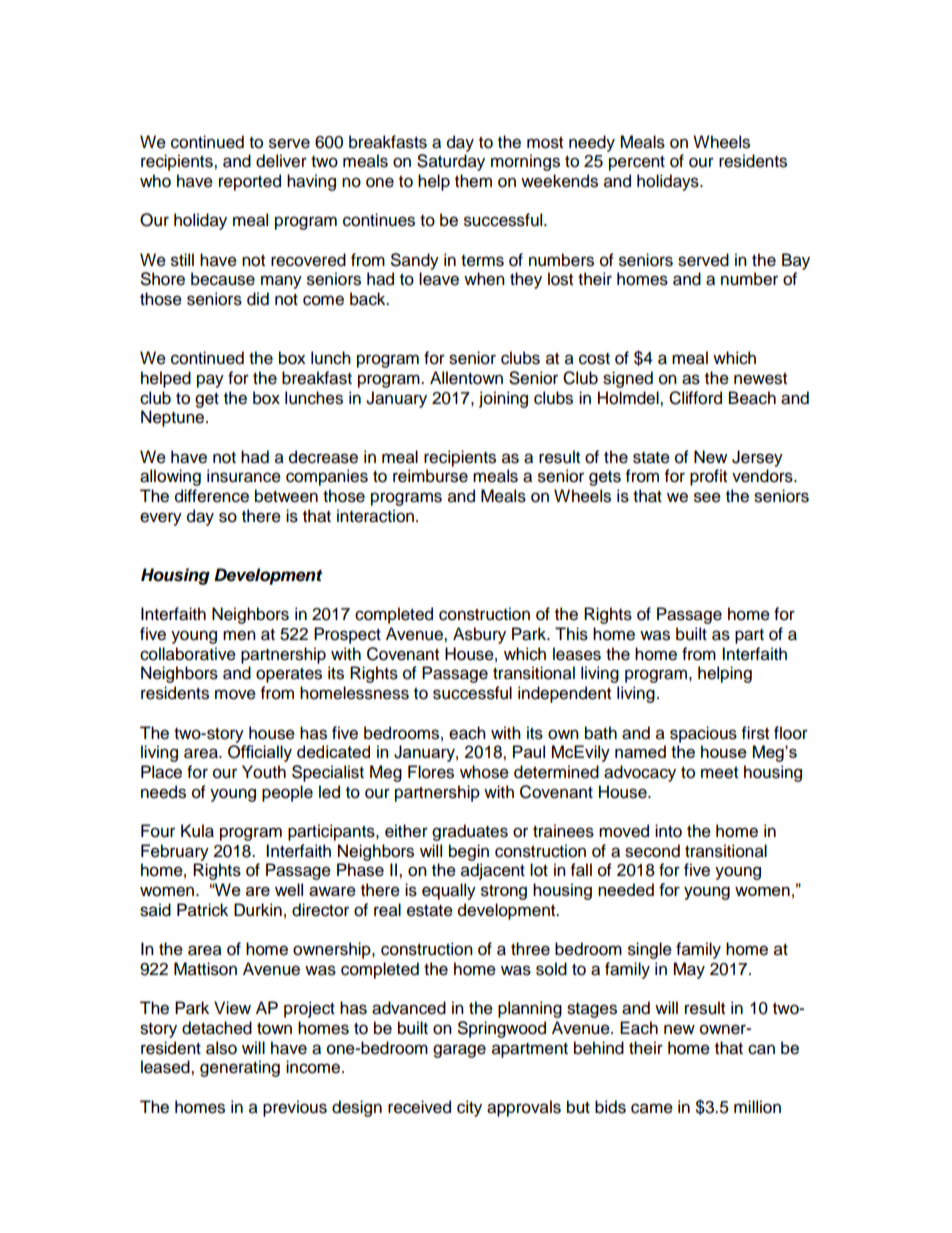 The width and height of the screenshot is (952, 1233). I want to click on spacious, so click(703, 734).
